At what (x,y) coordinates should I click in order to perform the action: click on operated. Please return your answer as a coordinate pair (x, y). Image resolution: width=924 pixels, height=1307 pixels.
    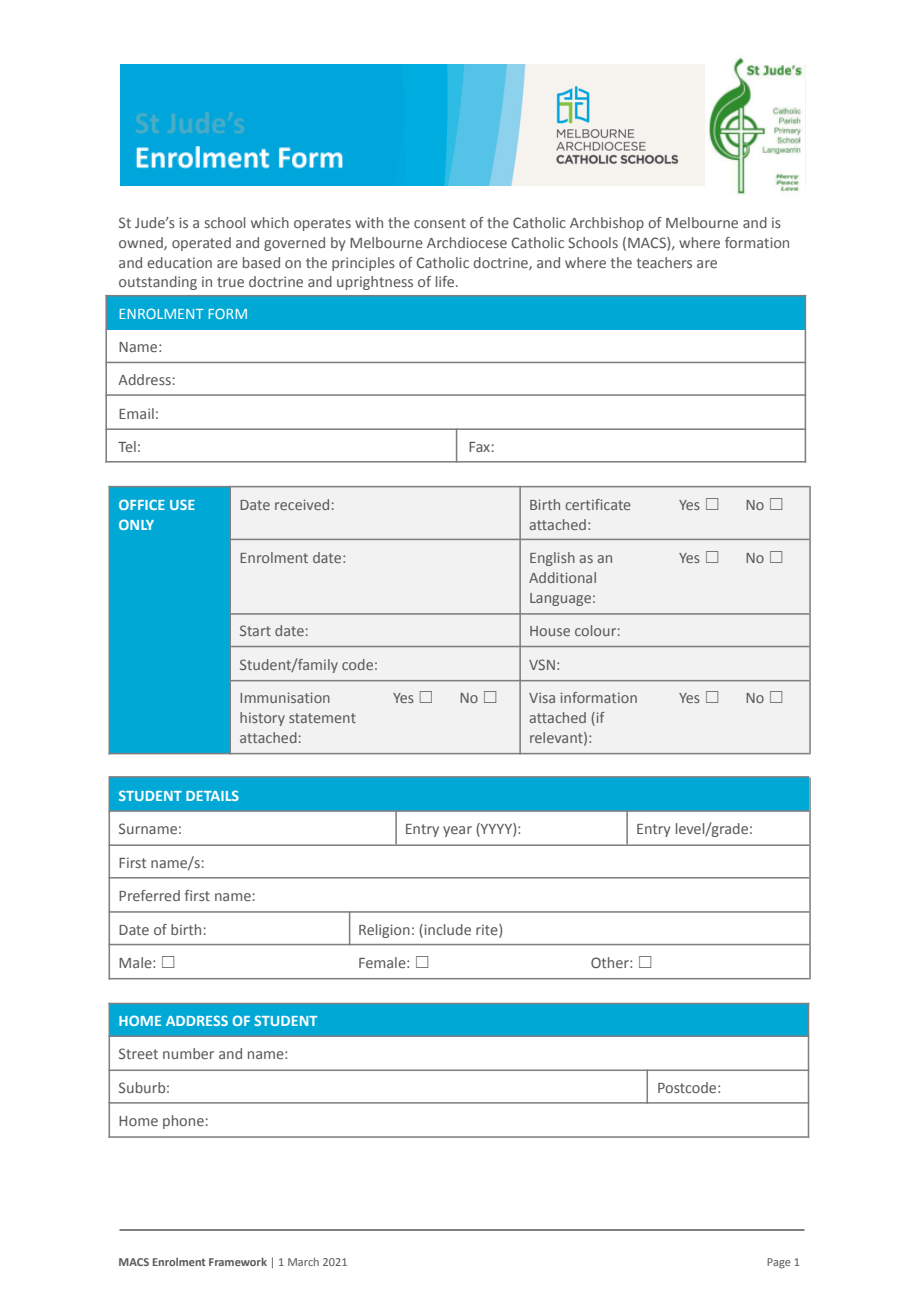
    Looking at the image, I should click on (201, 244).
